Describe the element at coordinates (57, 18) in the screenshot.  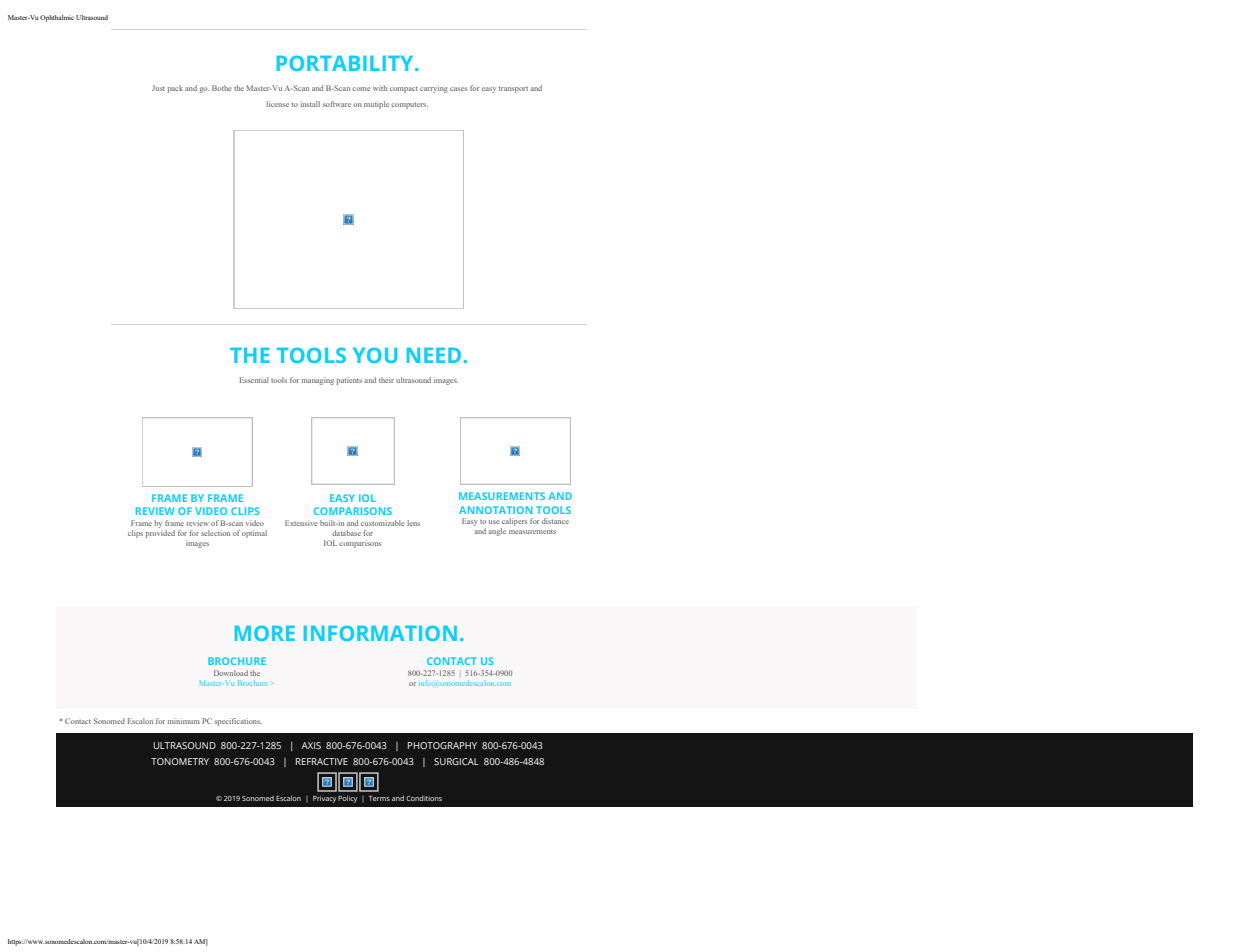
I see `Ophthalmic` at that location.
